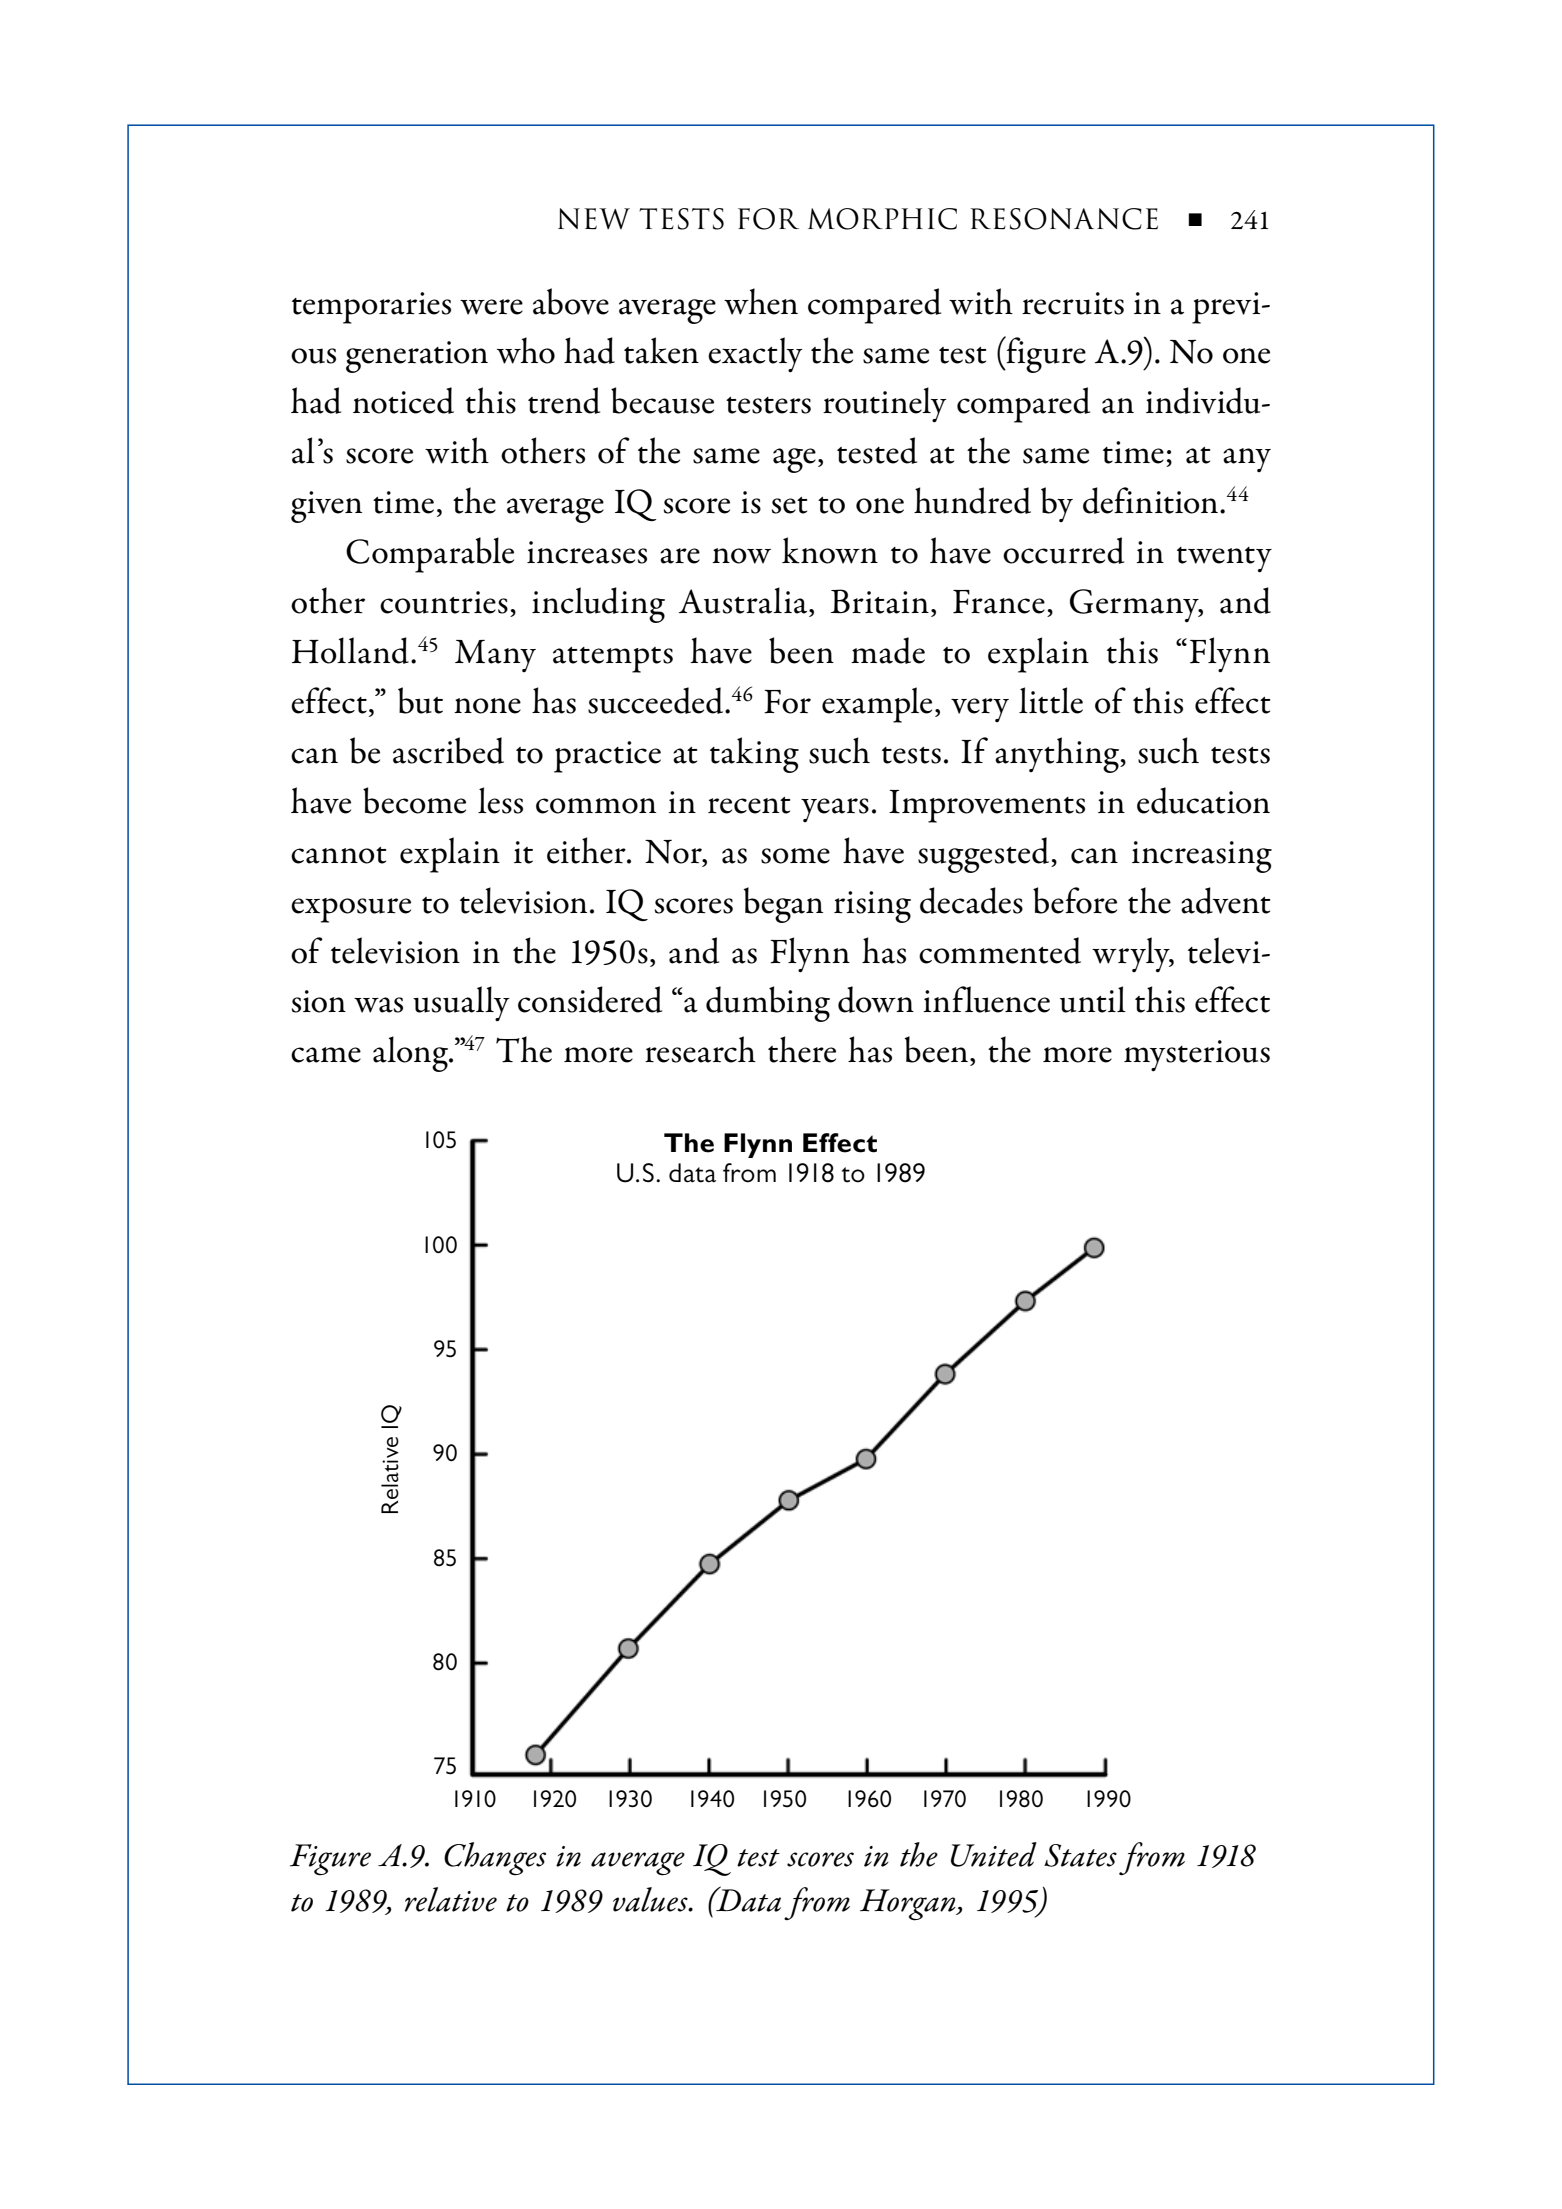 This page has width=1562, height=2209. Describe the element at coordinates (414, 800) in the page. I see `become` at that location.
